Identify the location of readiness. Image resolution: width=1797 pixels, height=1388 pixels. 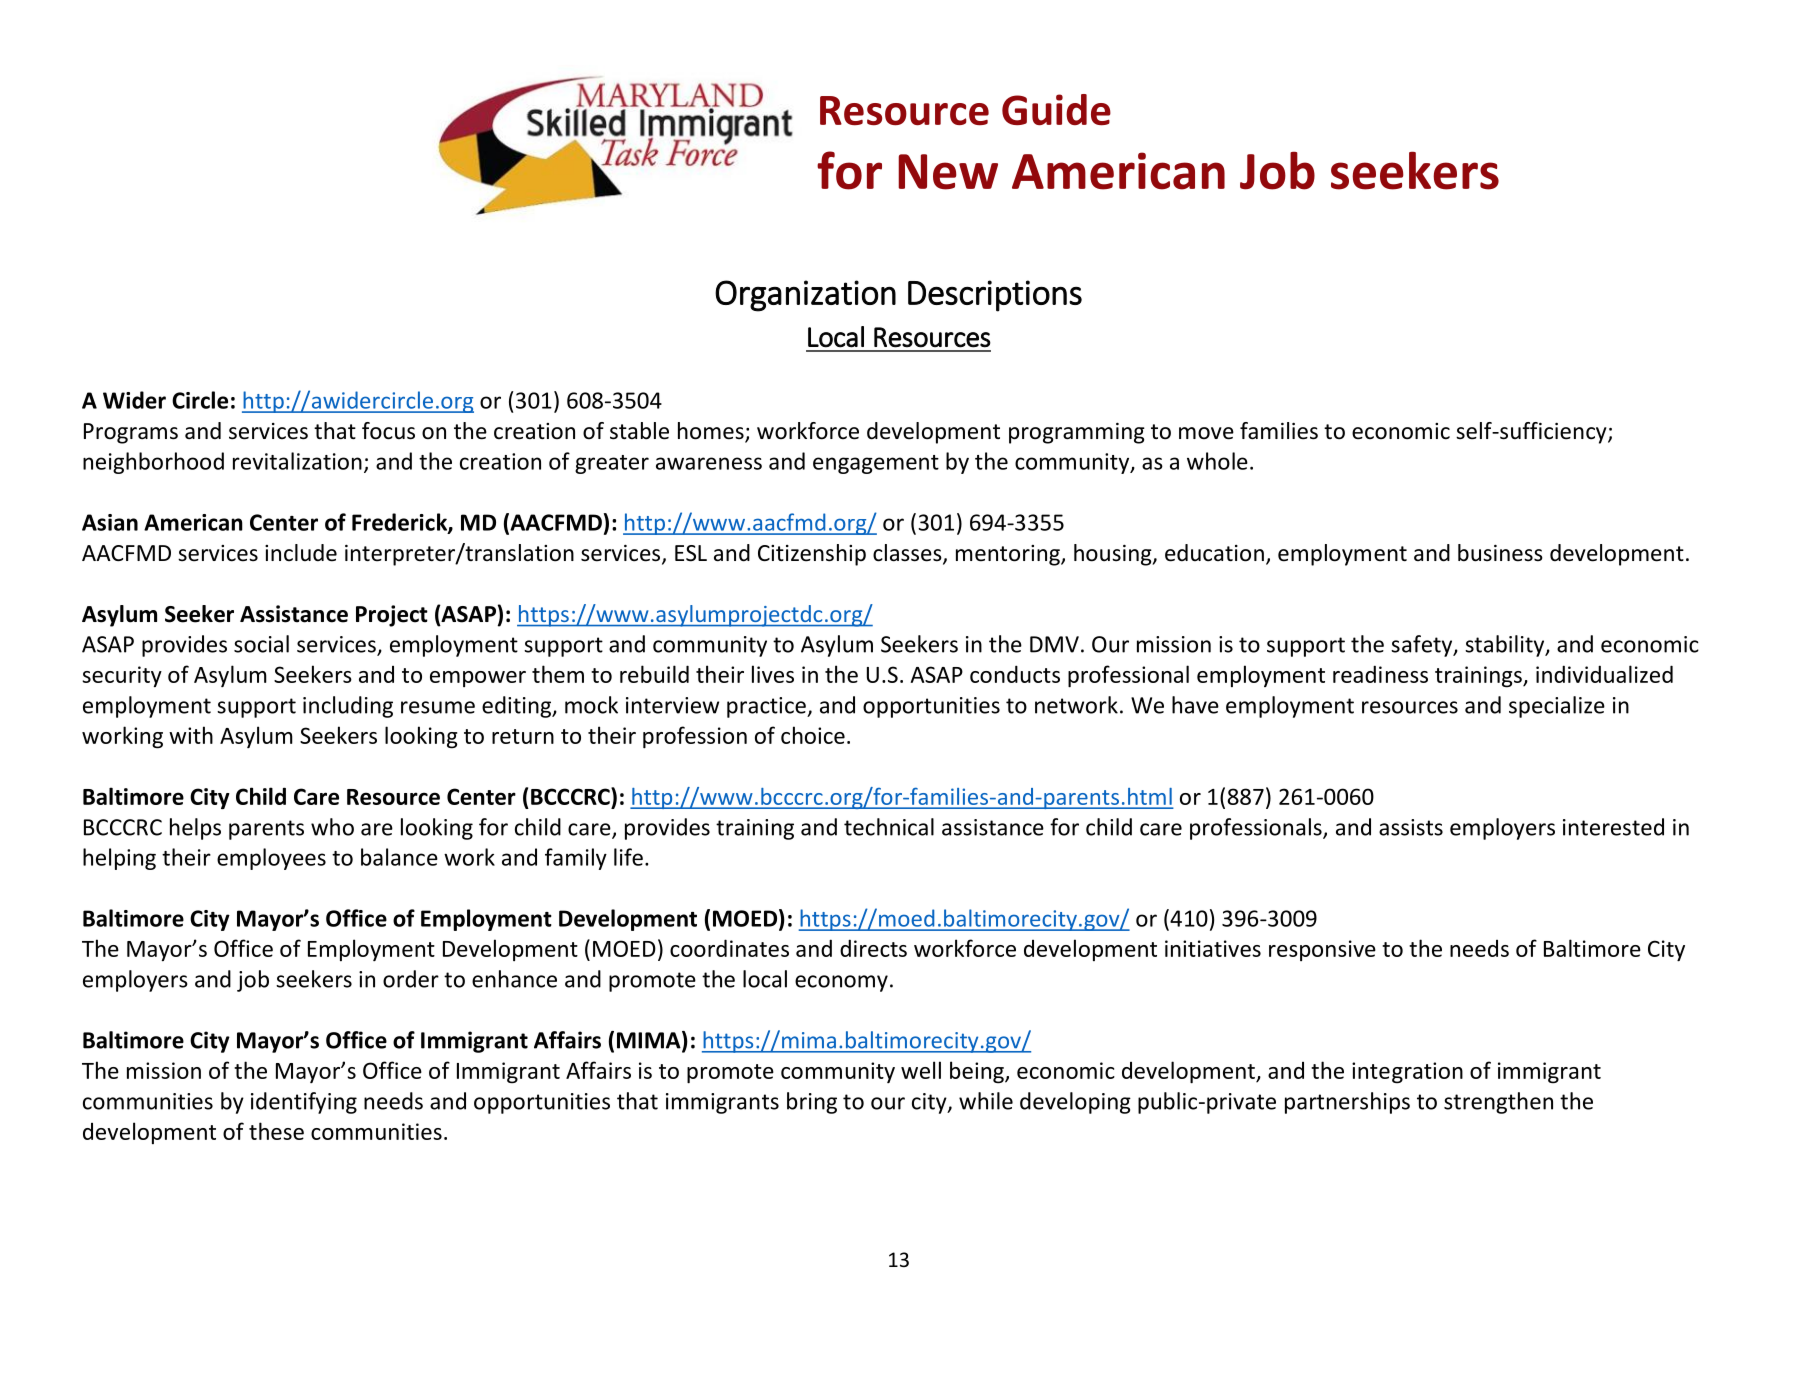
(1380, 674).
